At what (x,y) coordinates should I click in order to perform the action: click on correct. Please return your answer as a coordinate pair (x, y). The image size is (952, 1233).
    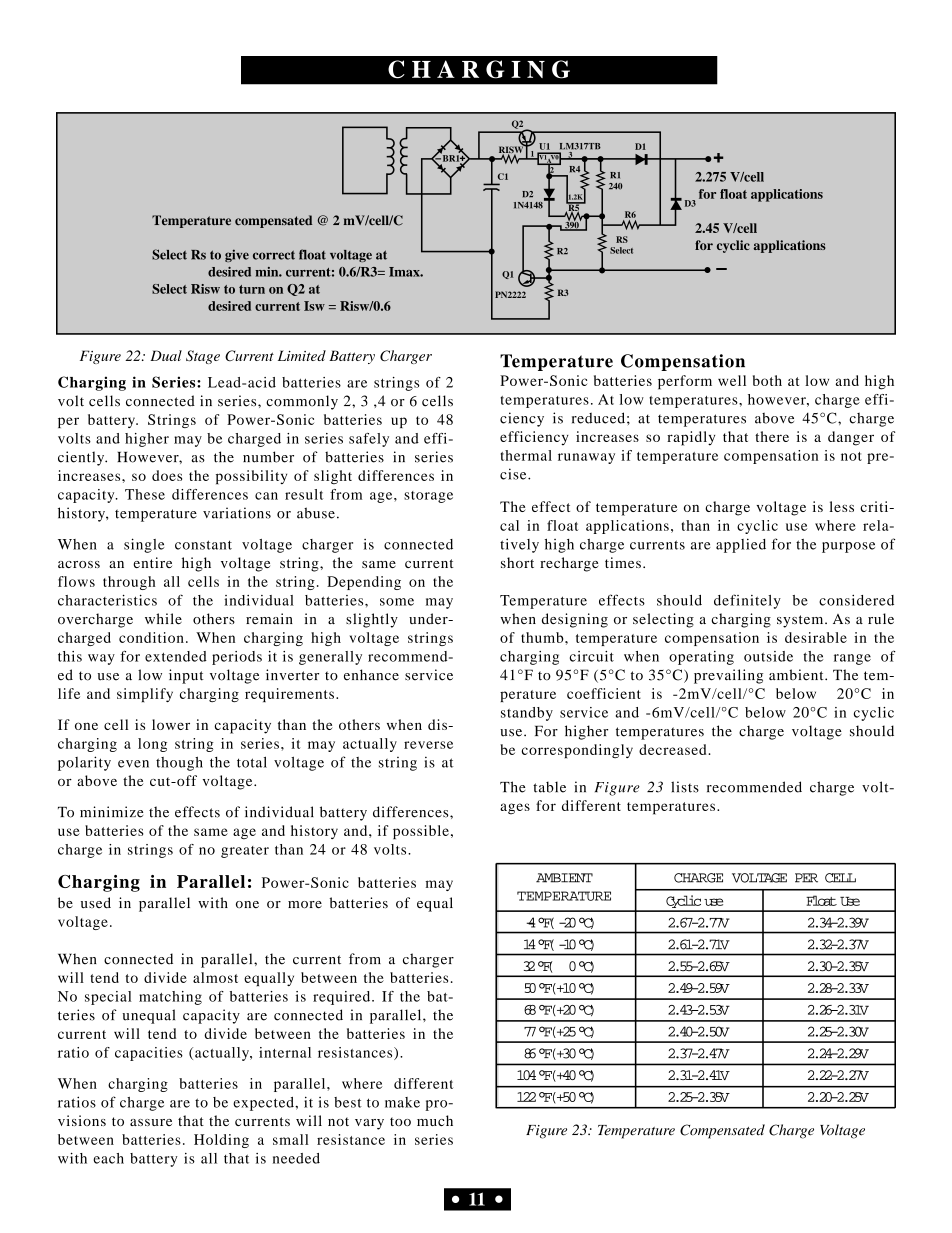
    Looking at the image, I should click on (274, 255).
